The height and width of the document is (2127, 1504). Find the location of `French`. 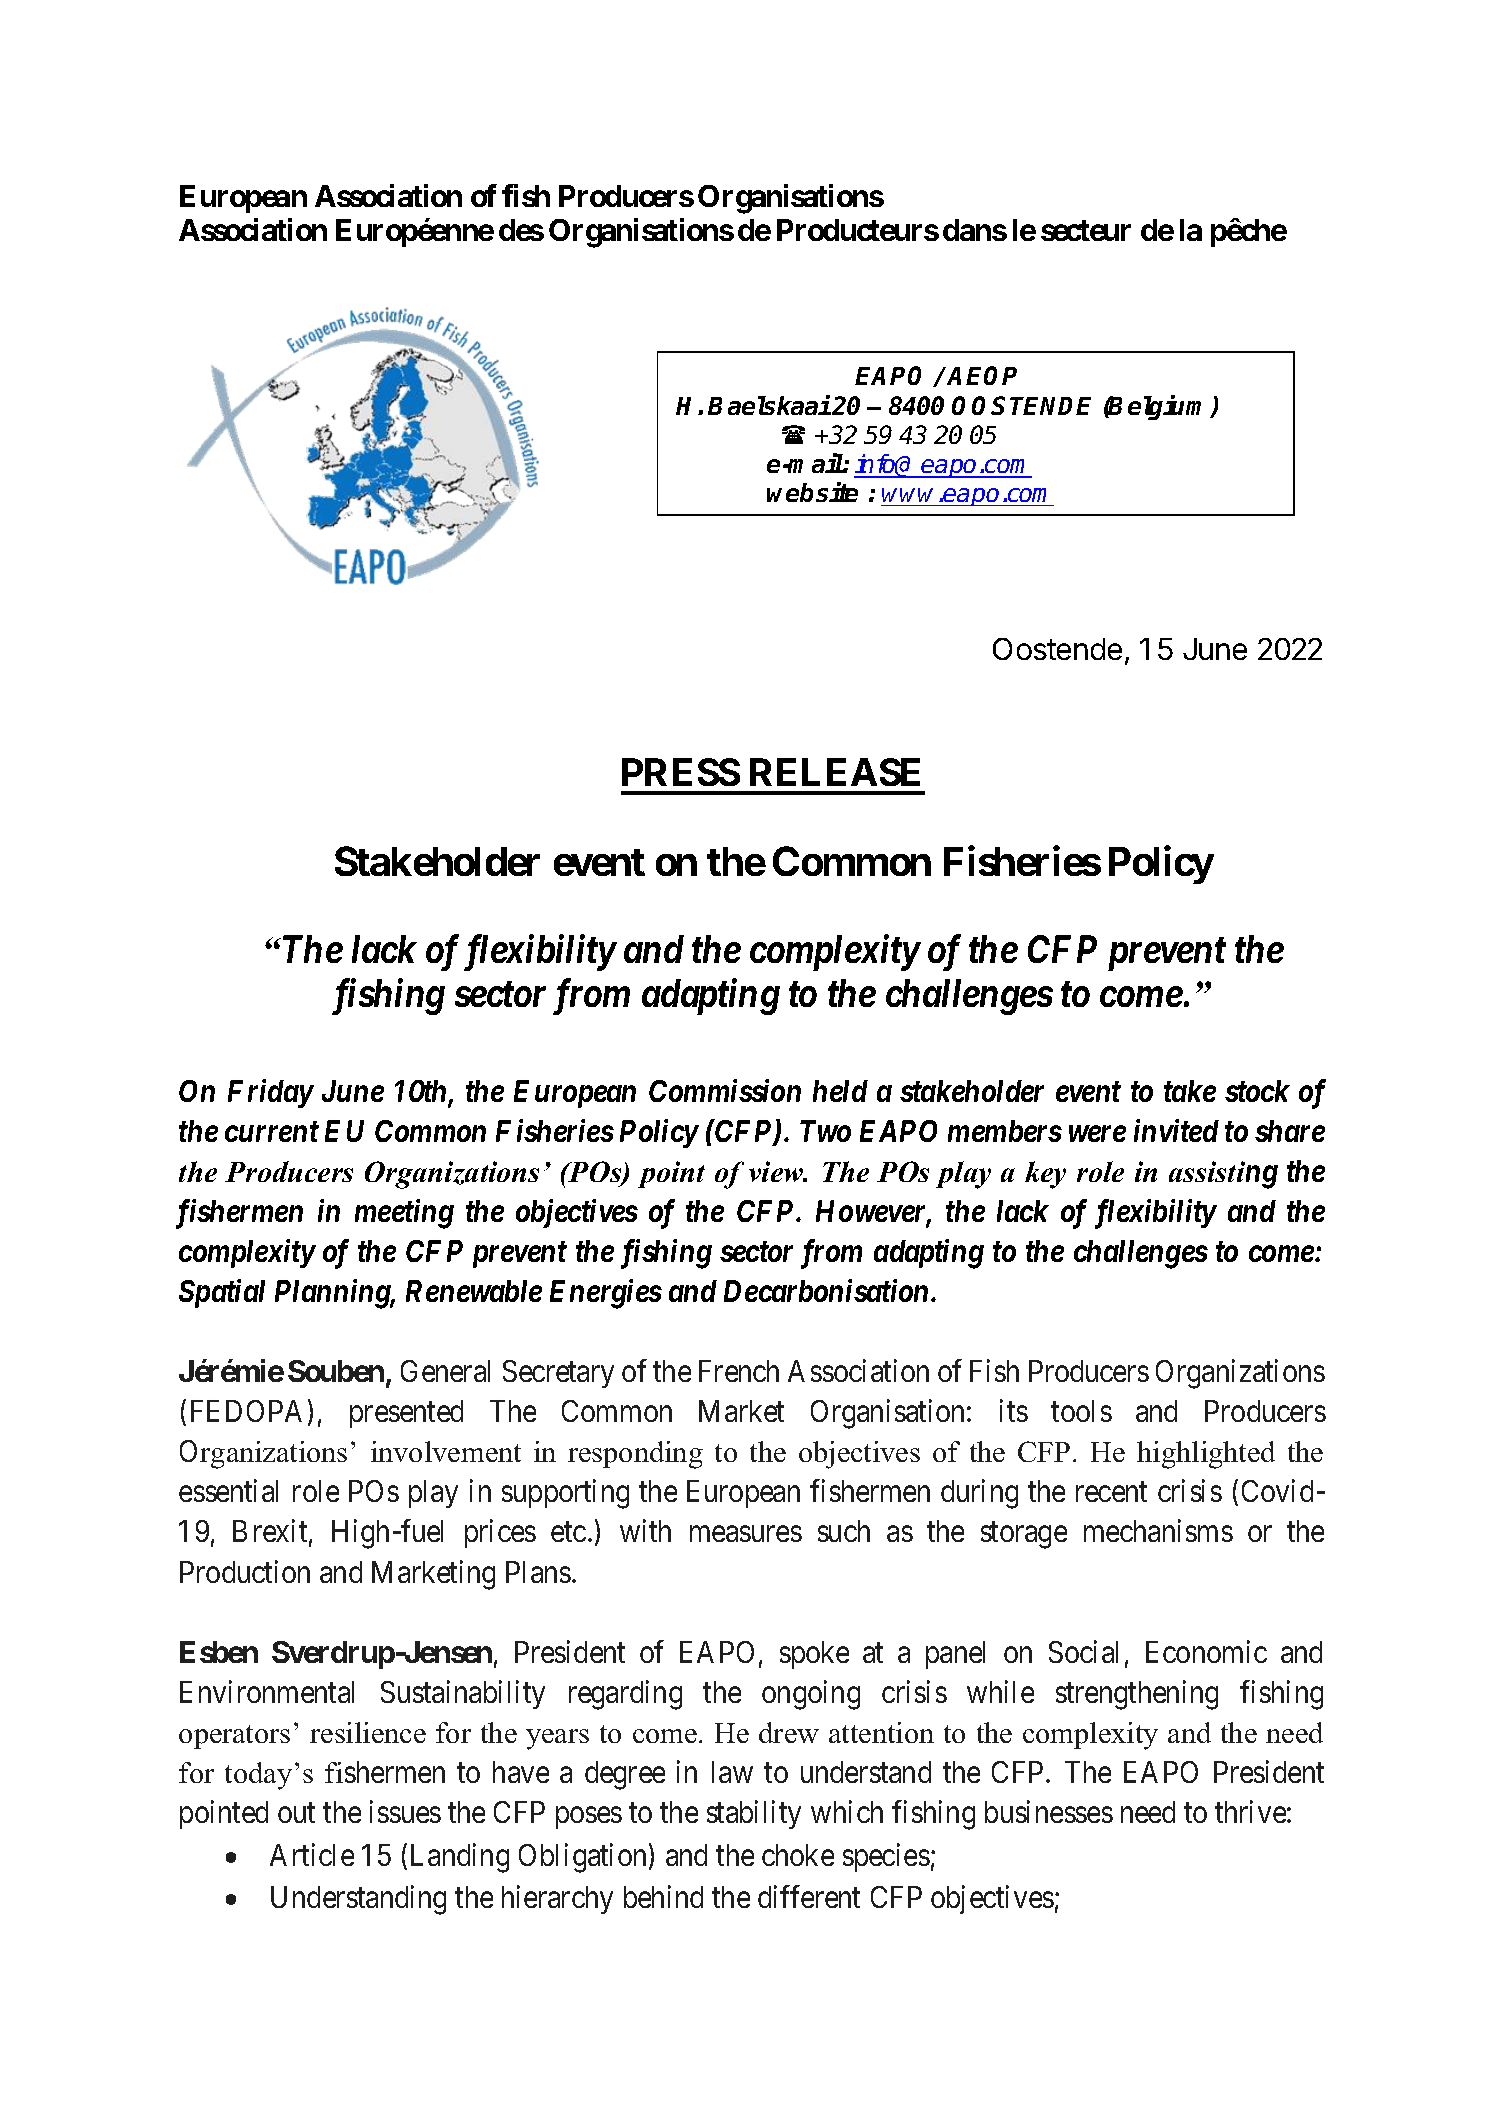

French is located at coordinates (739, 1371).
